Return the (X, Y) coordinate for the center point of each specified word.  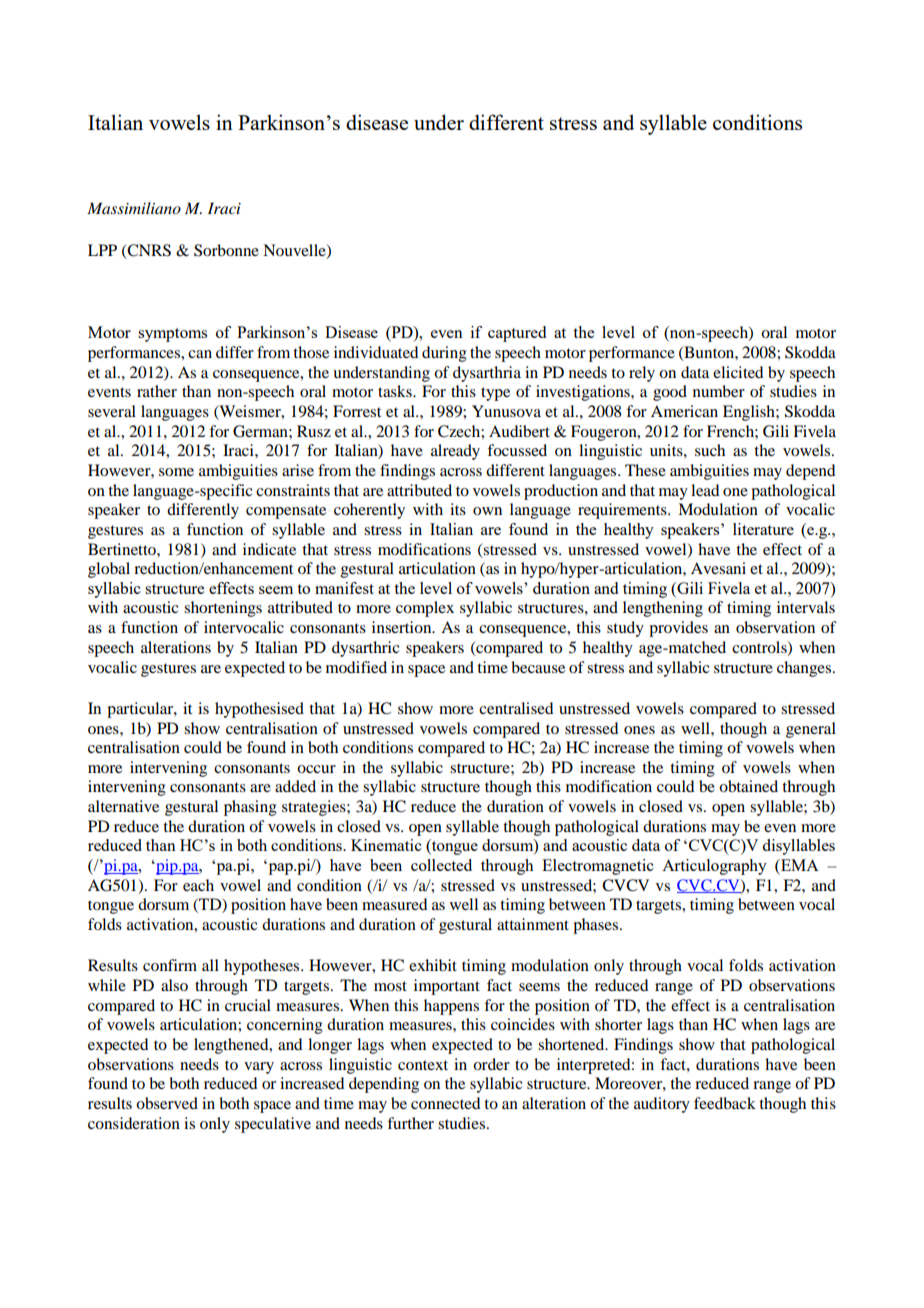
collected (441, 865)
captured (517, 334)
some (176, 472)
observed (167, 1103)
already (455, 452)
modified (356, 667)
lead (705, 490)
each (198, 885)
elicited (738, 372)
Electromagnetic (598, 867)
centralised (516, 708)
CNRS (148, 251)
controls (760, 648)
